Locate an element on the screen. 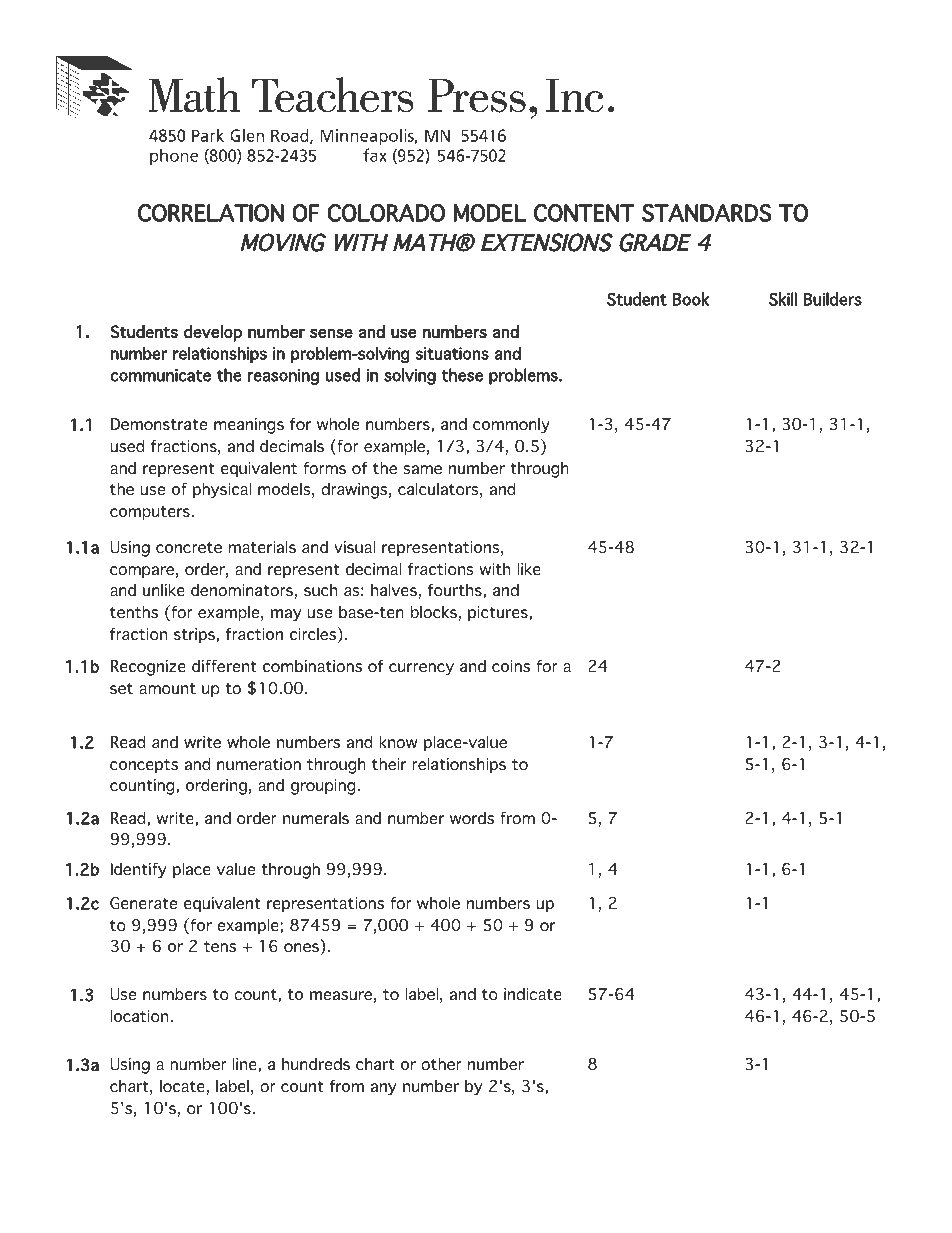  COLORADO is located at coordinates (386, 213).
